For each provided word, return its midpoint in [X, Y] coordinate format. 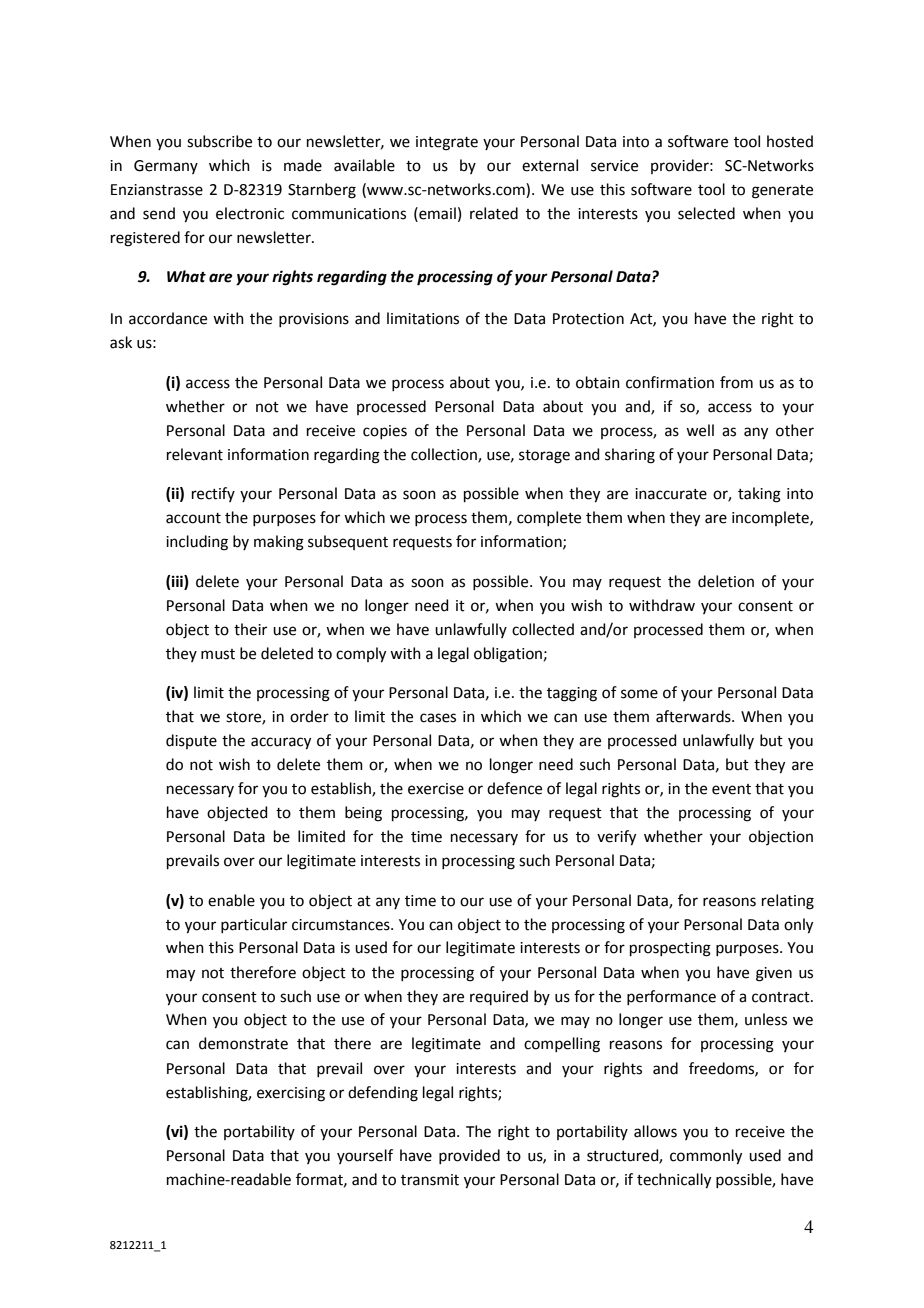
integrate [447, 143]
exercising [291, 1094]
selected [706, 213]
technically [674, 1181]
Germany [166, 167]
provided [469, 1156]
